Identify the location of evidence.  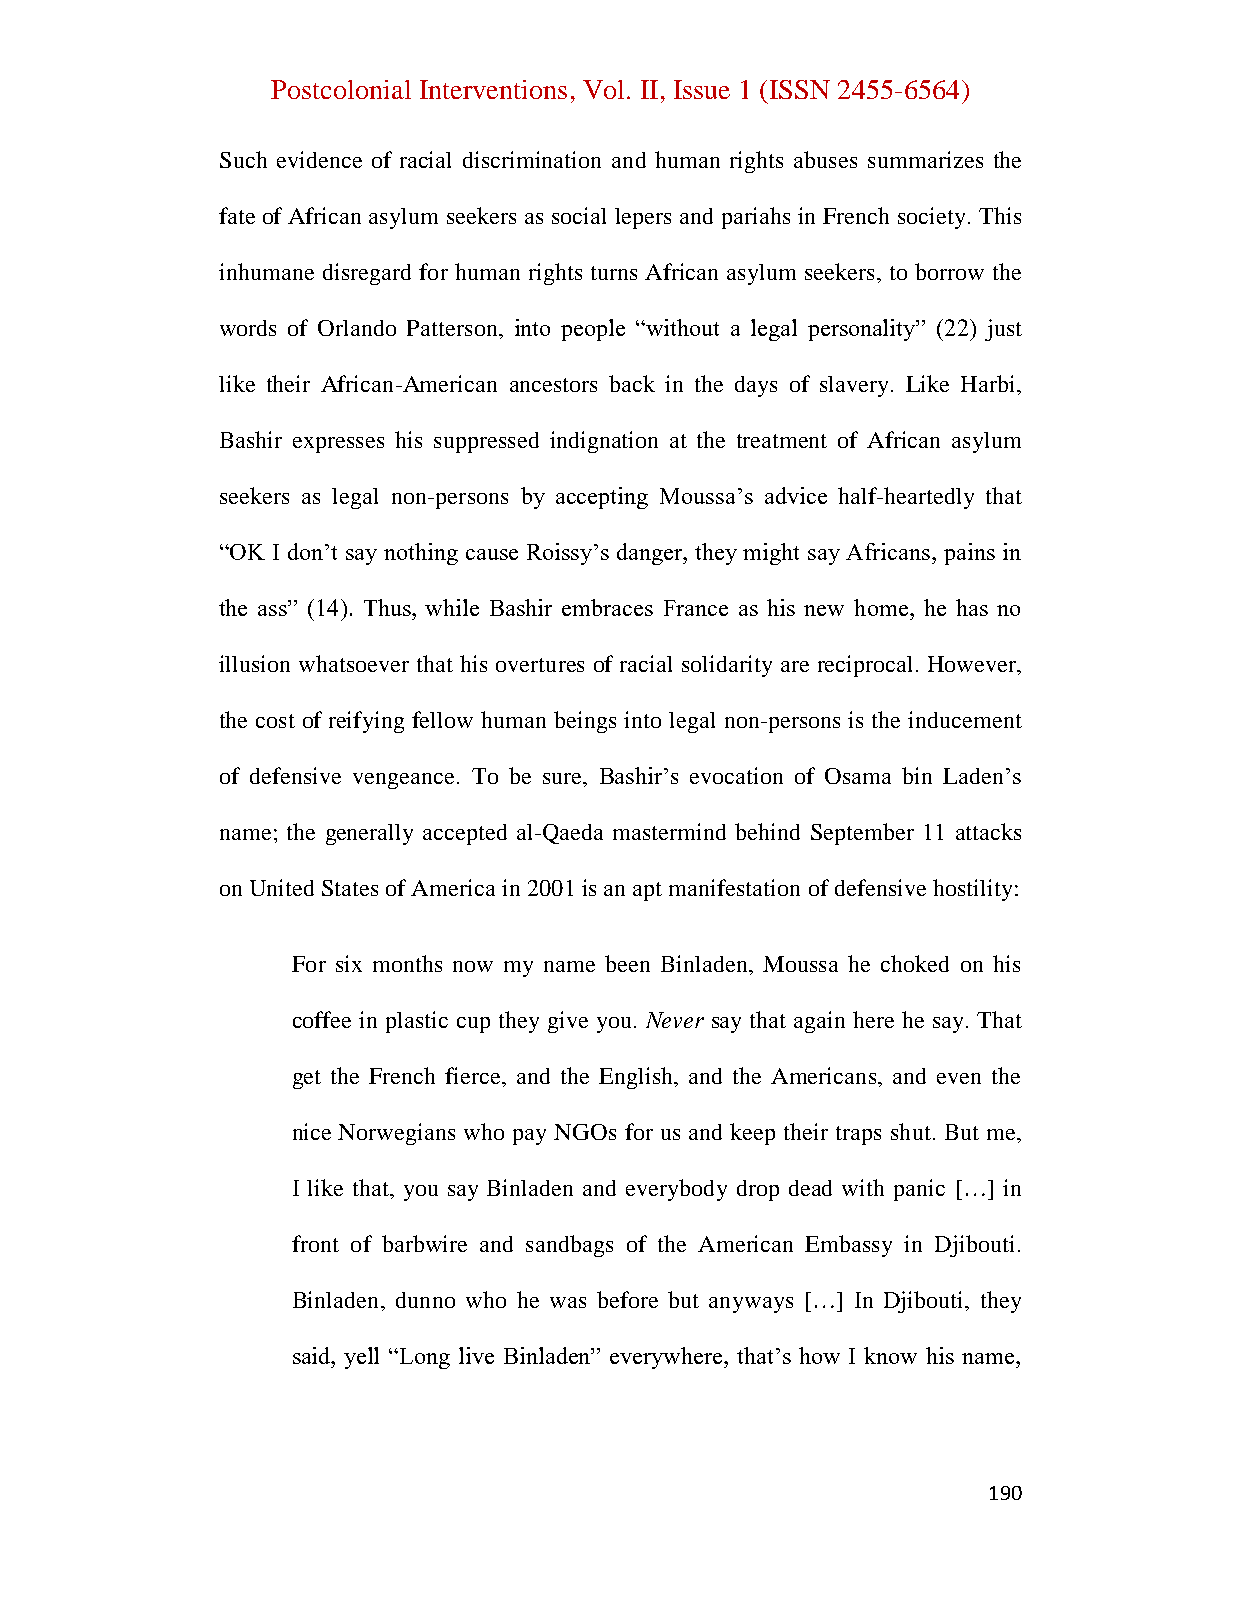
(319, 159).
